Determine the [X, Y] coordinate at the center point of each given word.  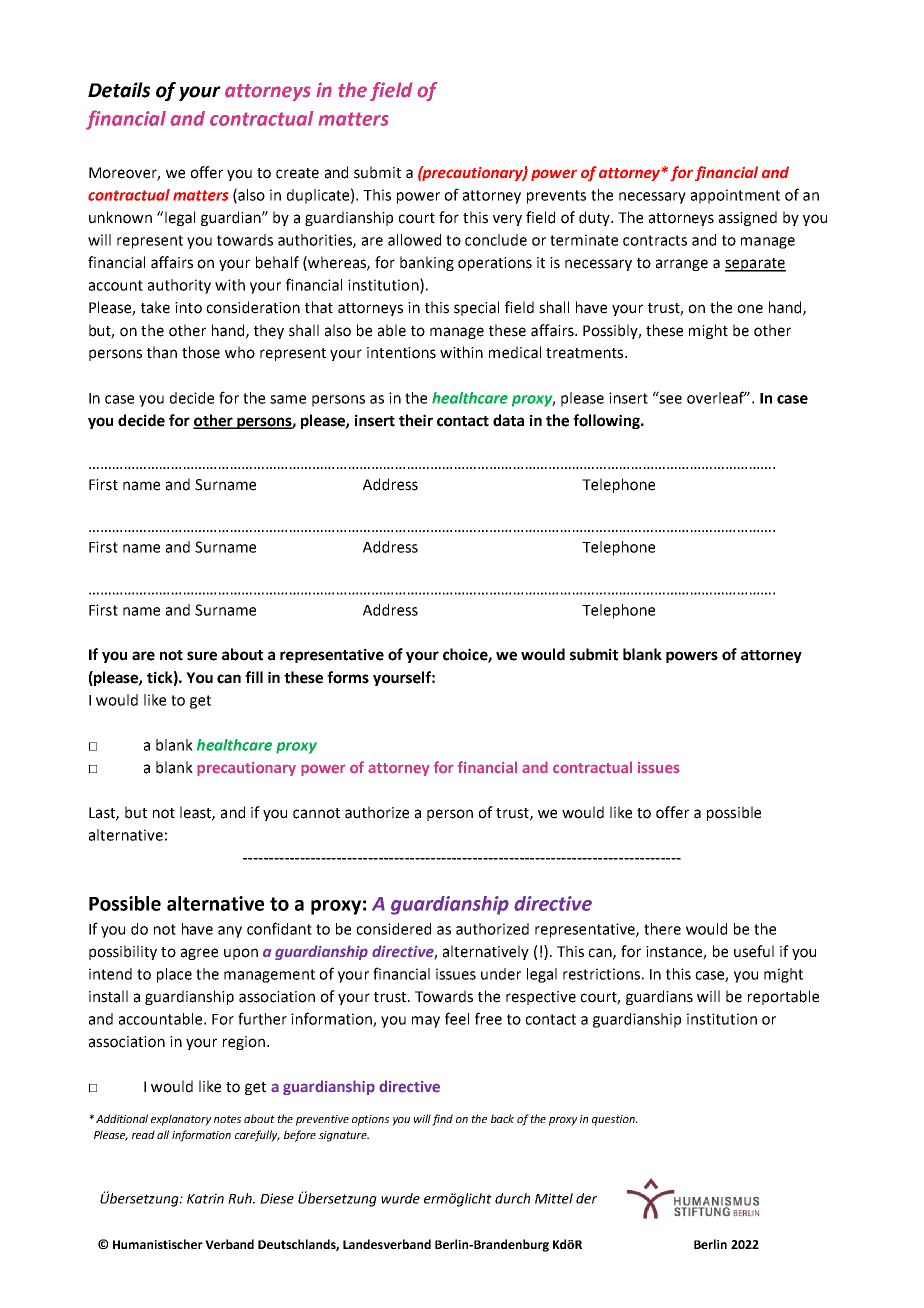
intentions [401, 353]
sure [202, 656]
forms [348, 677]
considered [393, 929]
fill [254, 677]
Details [119, 90]
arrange [682, 265]
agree [199, 954]
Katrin [205, 1198]
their [416, 420]
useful [754, 951]
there [662, 929]
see [670, 399]
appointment [735, 196]
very [507, 220]
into [188, 308]
